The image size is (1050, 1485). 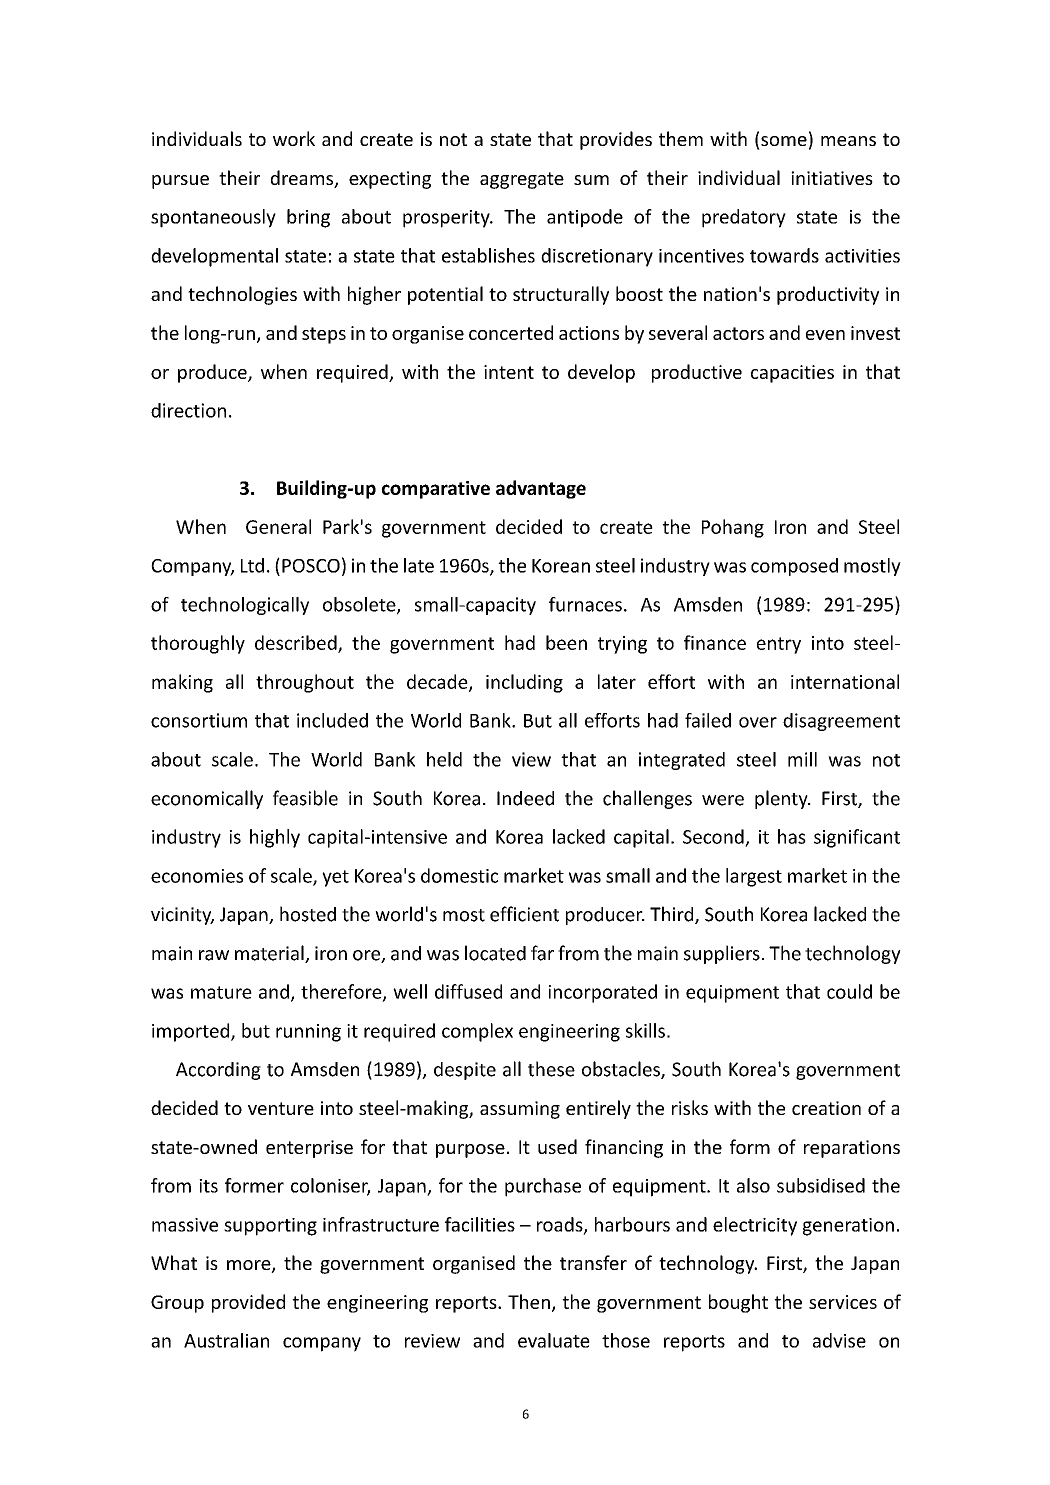 What do you see at coordinates (541, 489) in the image?
I see `advantage` at bounding box center [541, 489].
